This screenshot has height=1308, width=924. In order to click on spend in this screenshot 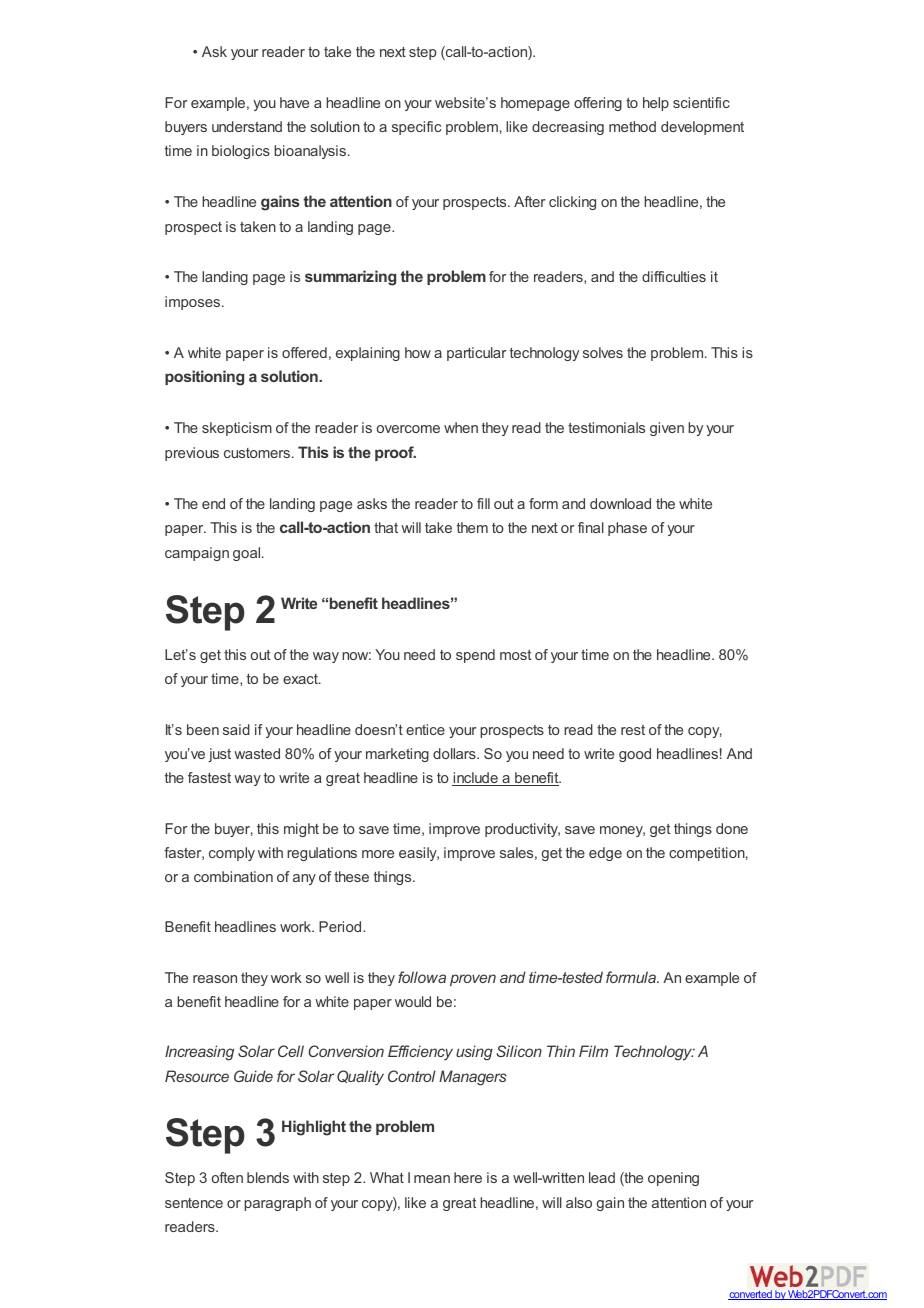, I will do `click(475, 656)`.
